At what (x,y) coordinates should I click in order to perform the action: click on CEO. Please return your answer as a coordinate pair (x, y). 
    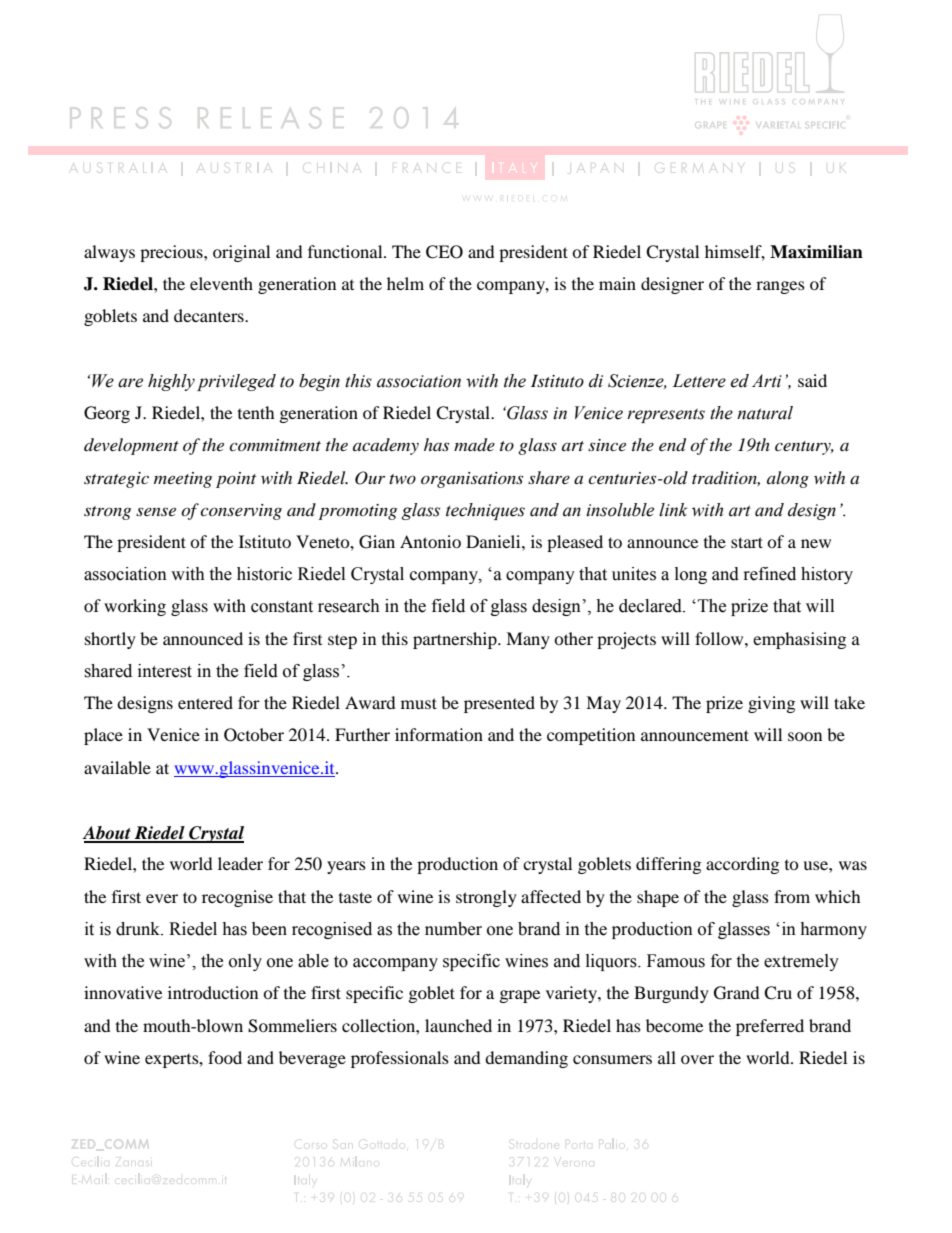
    Looking at the image, I should click on (444, 252).
